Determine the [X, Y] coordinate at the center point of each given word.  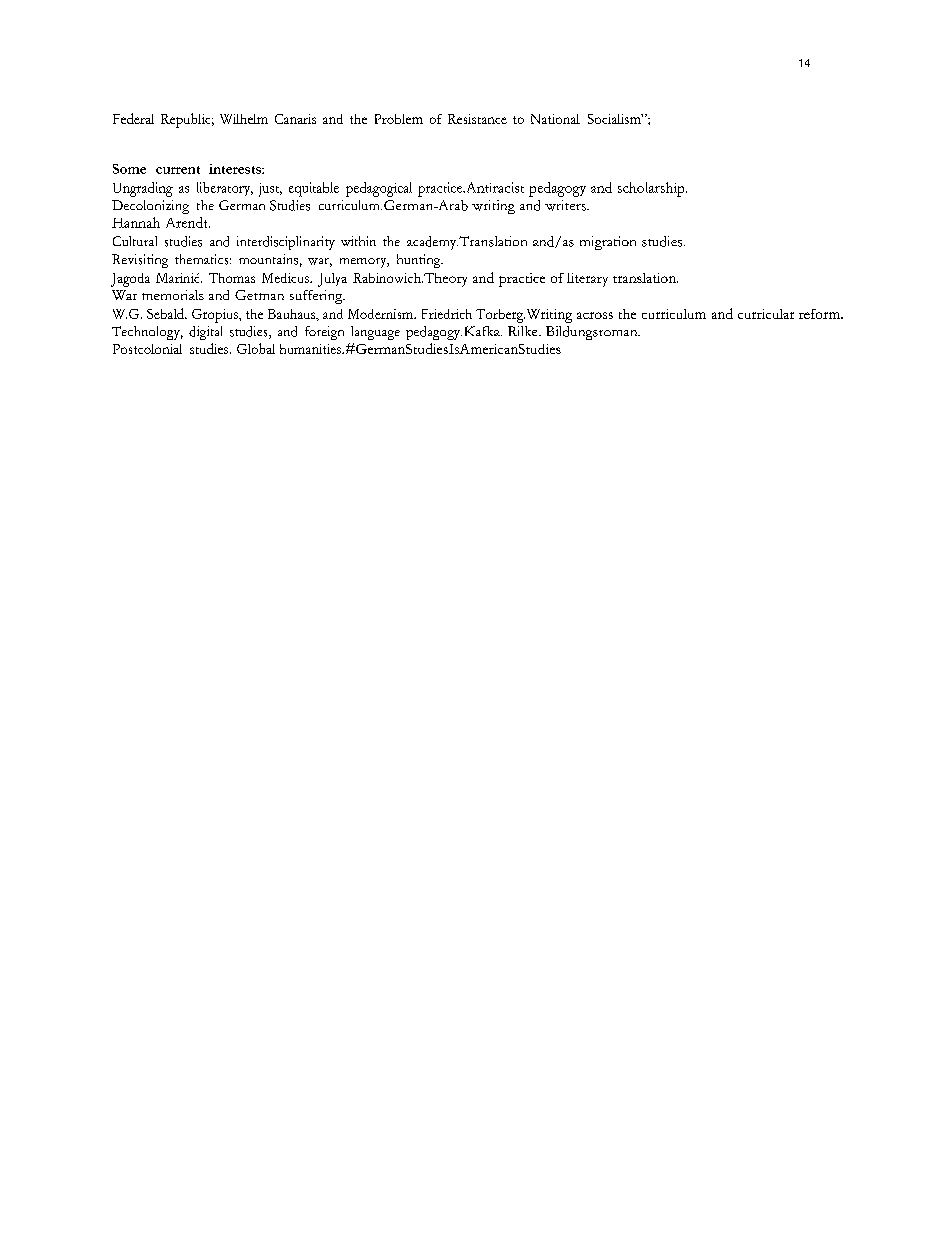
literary [587, 280]
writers [566, 205]
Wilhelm [244, 119]
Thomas [232, 278]
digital [205, 333]
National [555, 119]
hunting [420, 261]
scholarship [652, 189]
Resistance [477, 119]
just [270, 190]
